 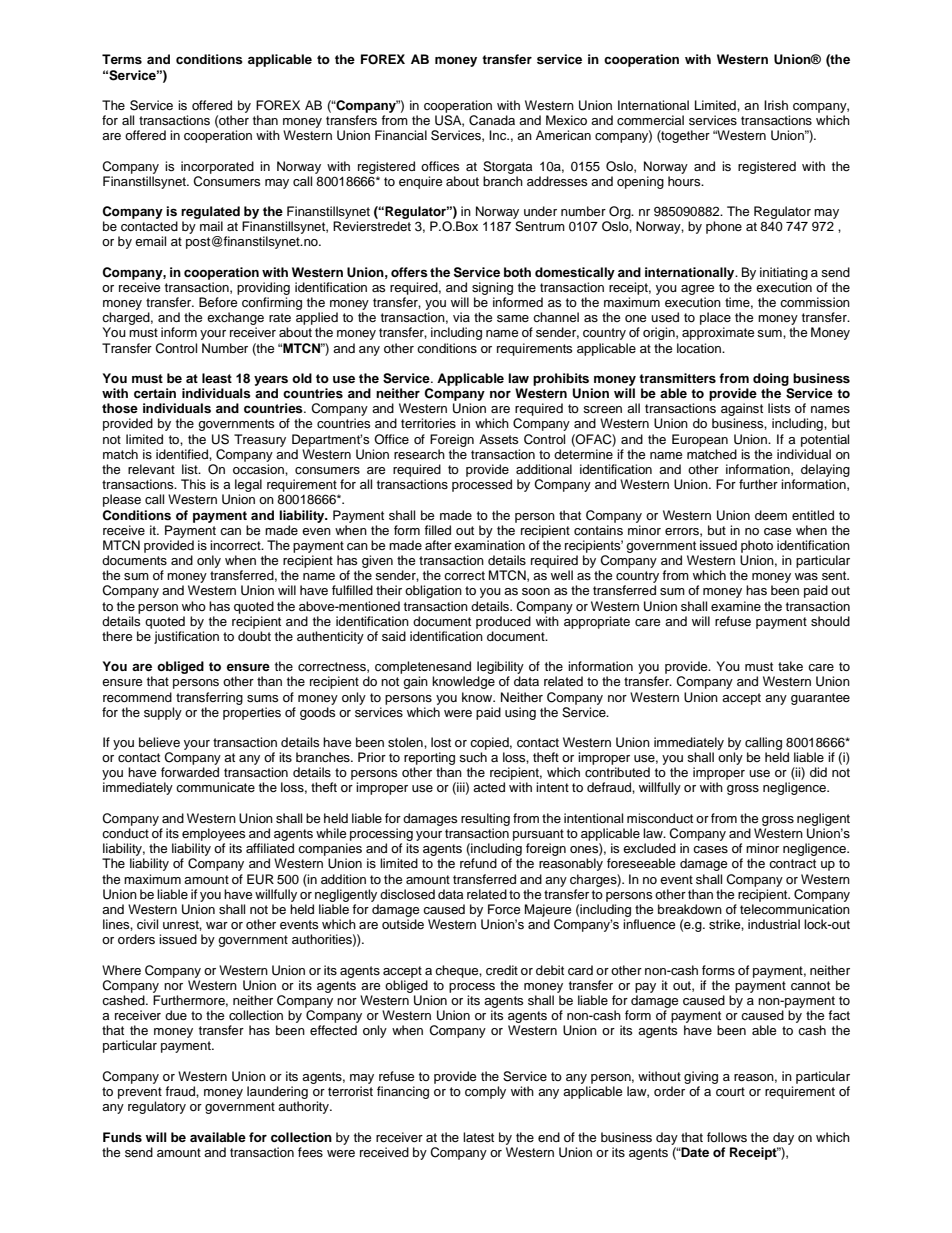 I want to click on employees, so click(x=213, y=834).
